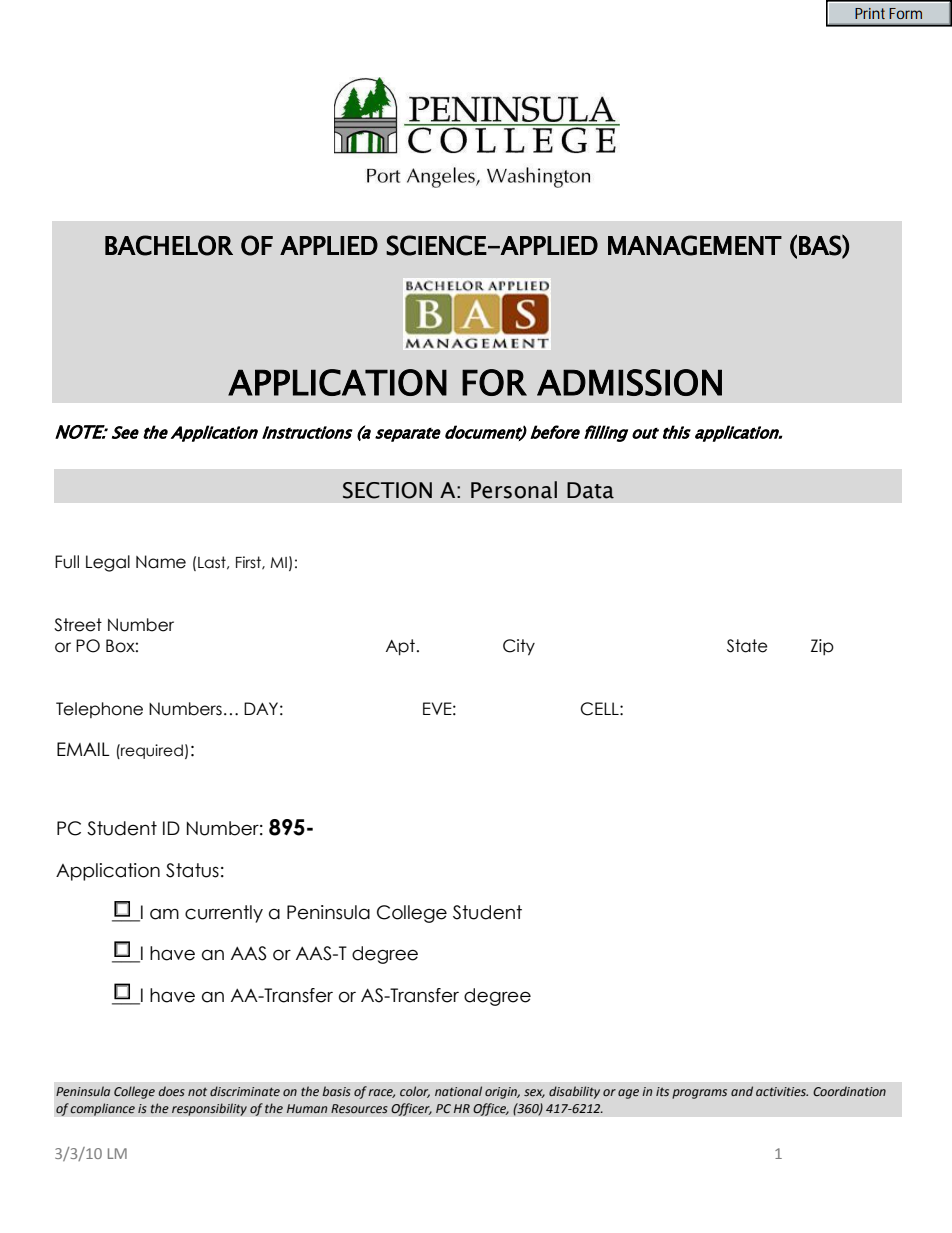 The image size is (952, 1233). What do you see at coordinates (742, 1091) in the screenshot?
I see `and` at bounding box center [742, 1091].
